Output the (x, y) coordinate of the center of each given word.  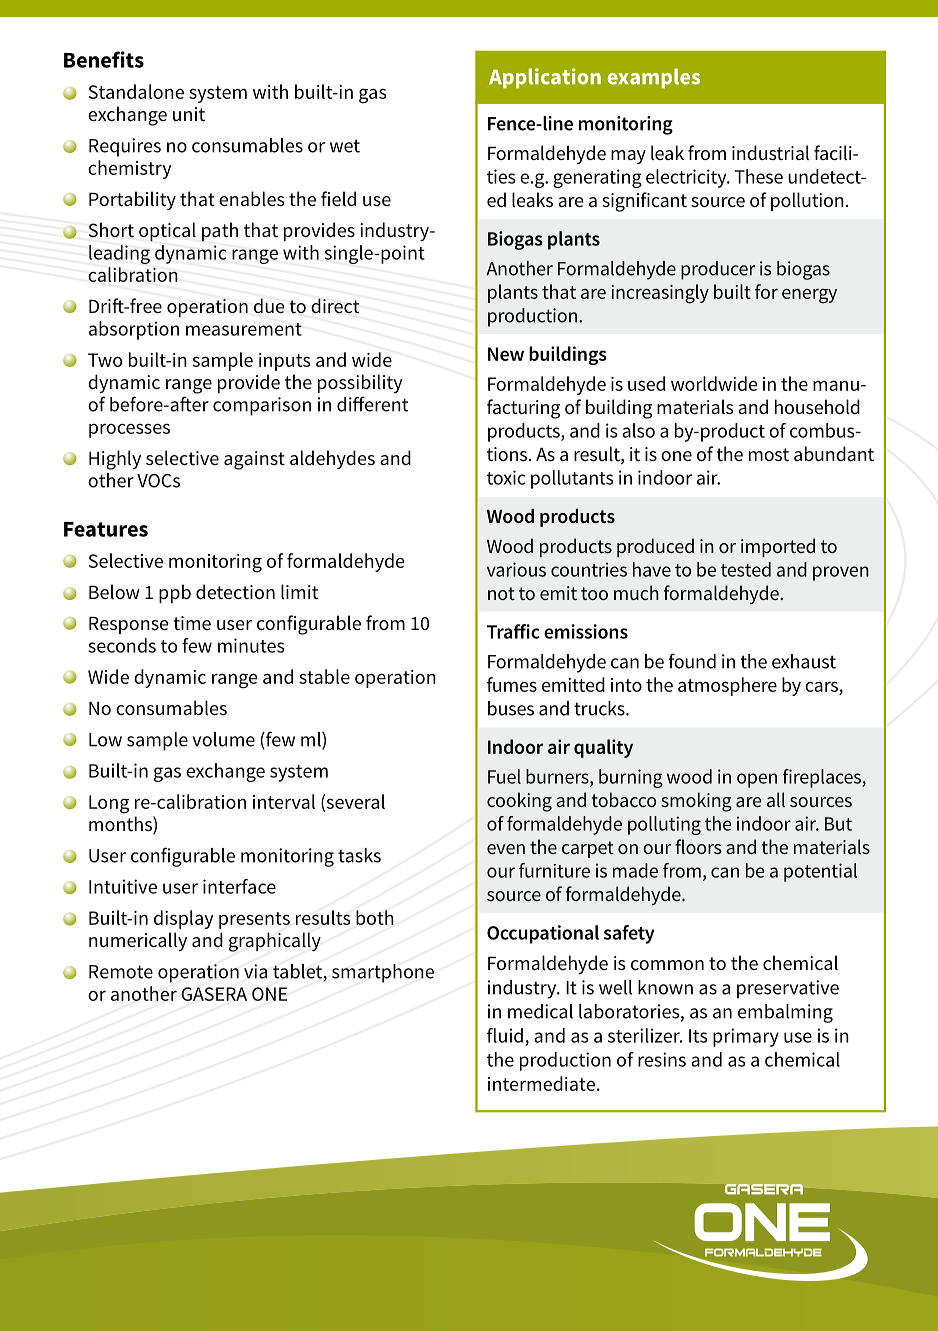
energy (809, 296)
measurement (244, 329)
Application (545, 78)
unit (189, 114)
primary (746, 1037)
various (516, 569)
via (255, 971)
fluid (505, 1035)
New (506, 354)
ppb (175, 593)
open (757, 780)
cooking (519, 802)
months (121, 825)
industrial (770, 152)
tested (746, 569)
